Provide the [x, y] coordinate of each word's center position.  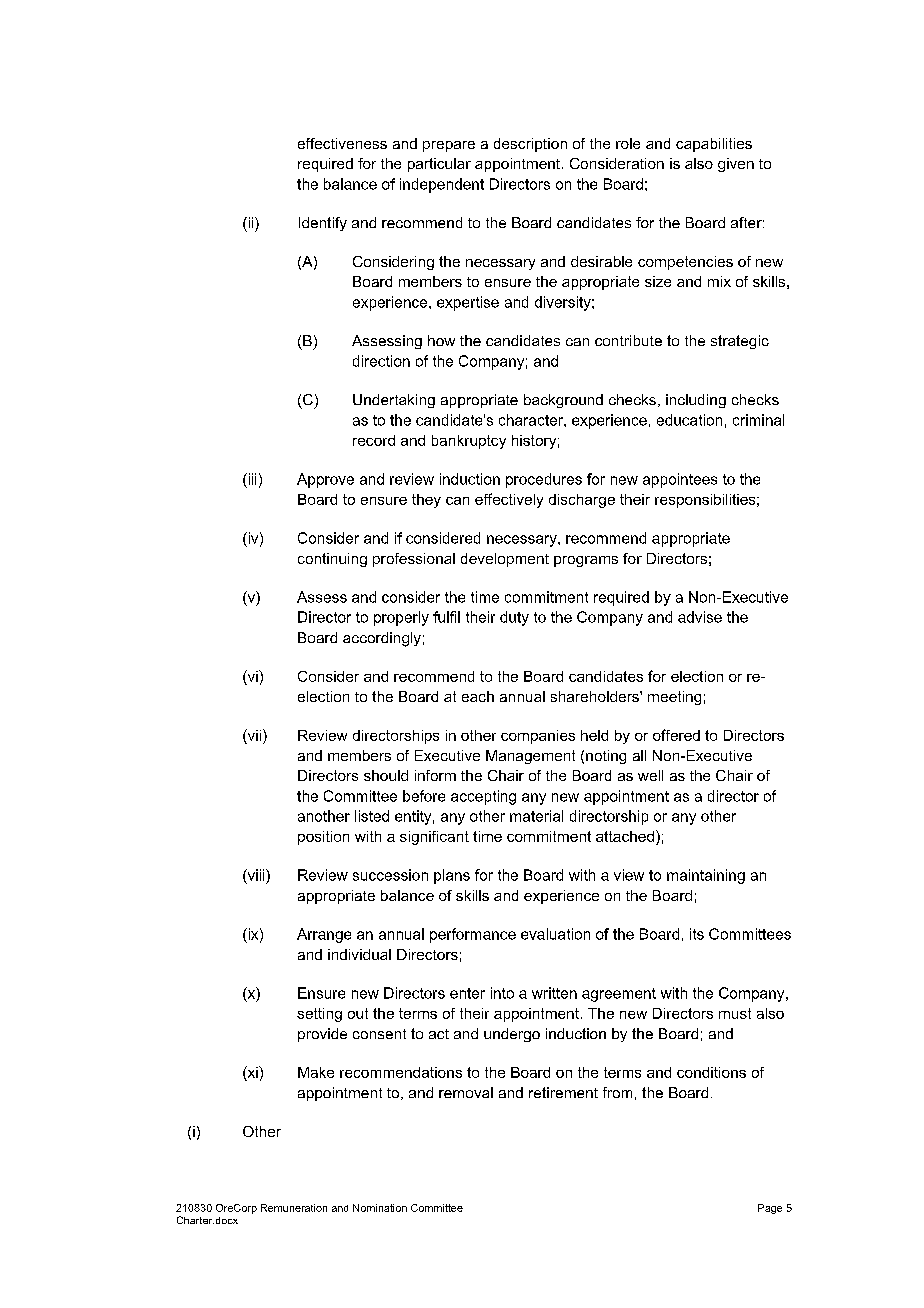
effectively [509, 500]
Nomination [380, 1208]
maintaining [706, 876]
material [536, 816]
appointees [680, 480]
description [530, 145]
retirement [563, 1092]
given [736, 165]
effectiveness [342, 143]
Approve [325, 480]
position [323, 838]
